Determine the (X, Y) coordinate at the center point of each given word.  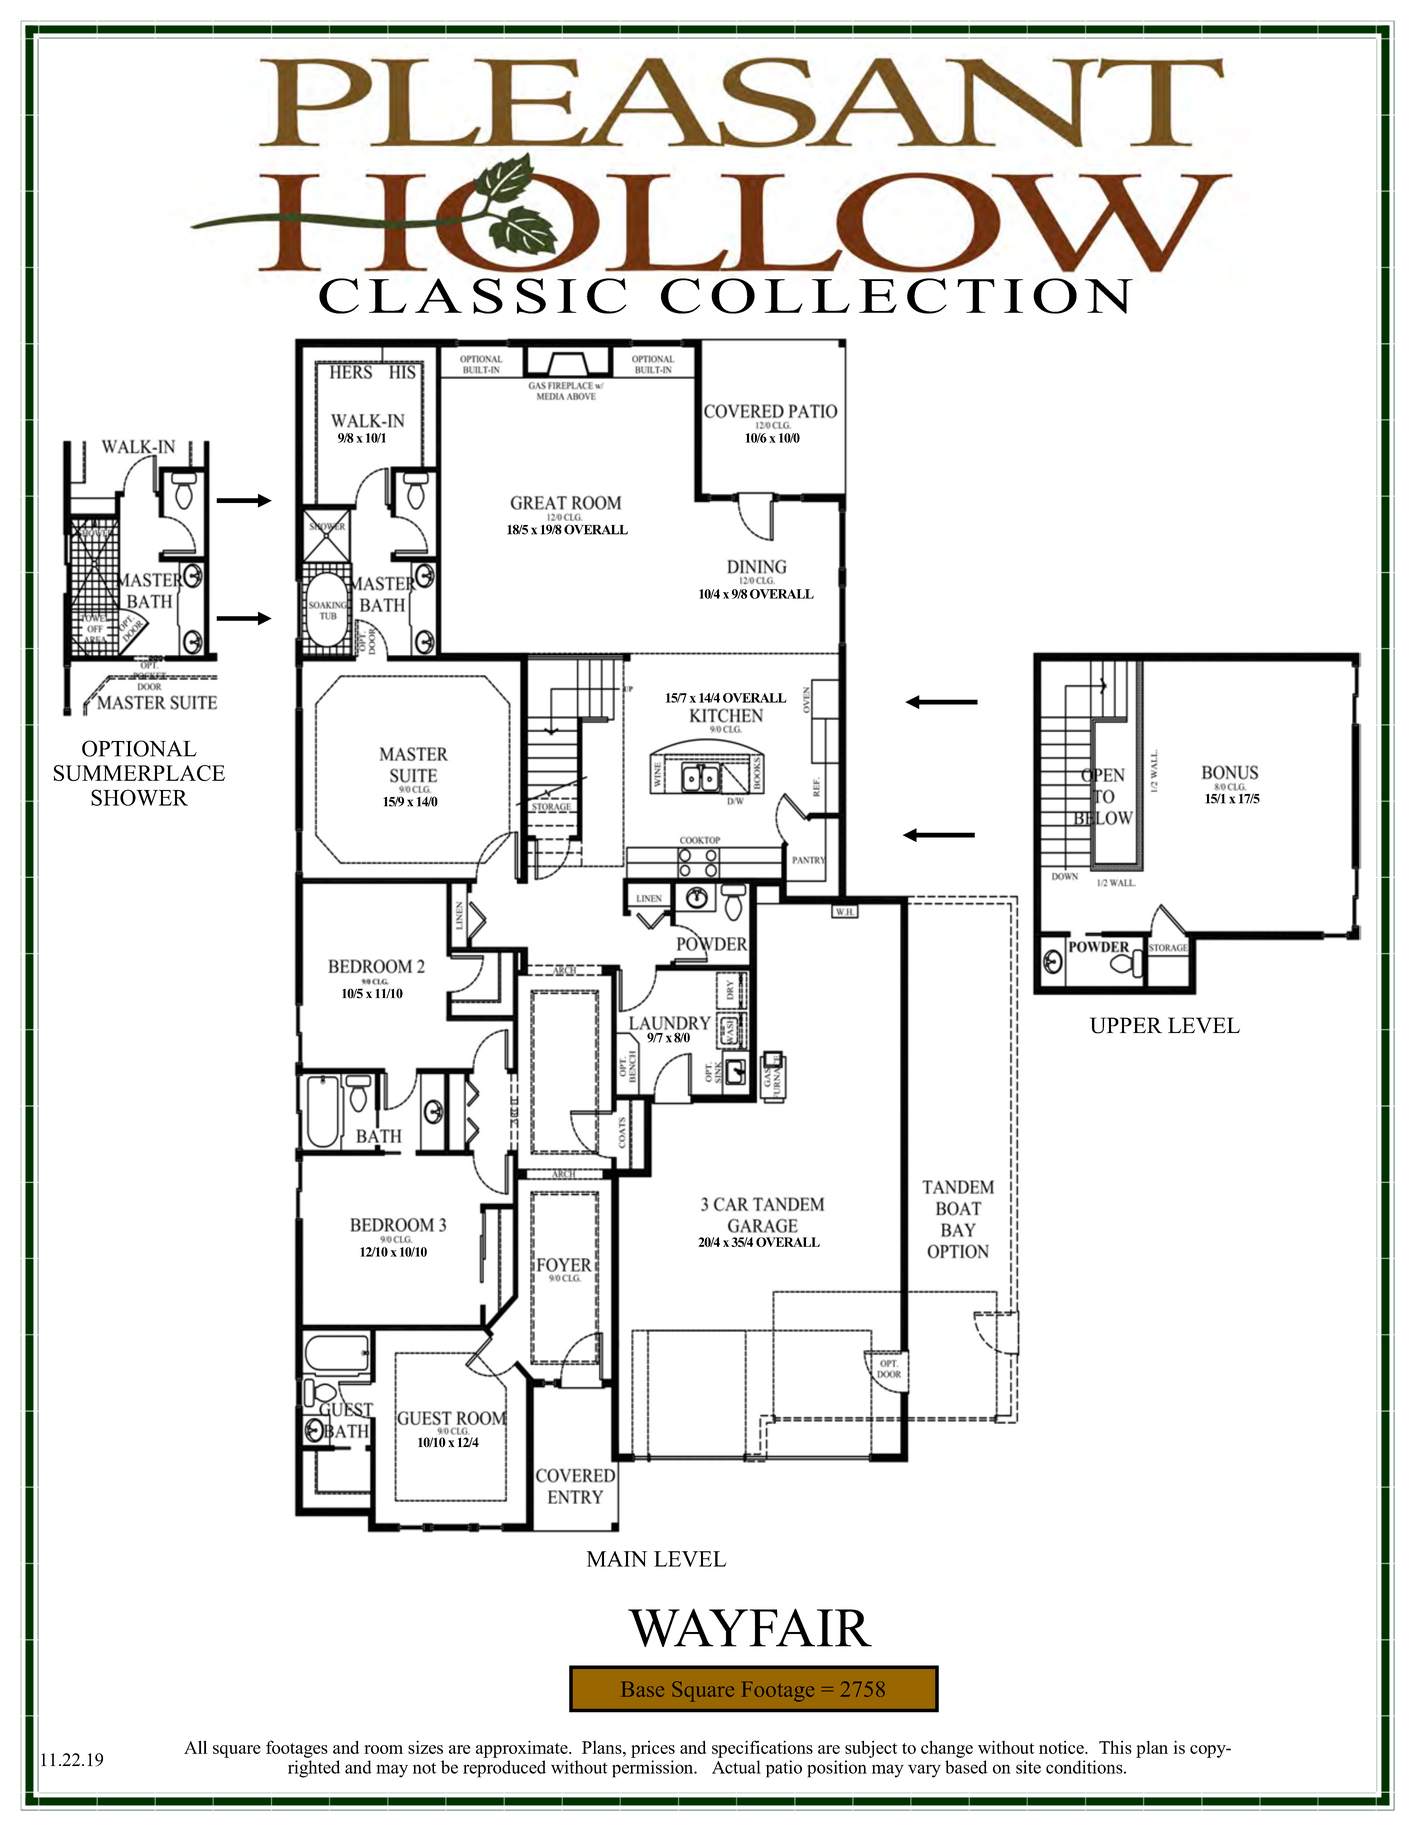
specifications (762, 1749)
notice (1062, 1747)
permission (653, 1769)
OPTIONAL (139, 748)
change (947, 1749)
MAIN (617, 1559)
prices (653, 1749)
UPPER (1126, 1025)
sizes (425, 1747)
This (1115, 1747)
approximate (523, 1749)
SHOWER (139, 797)
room (383, 1749)
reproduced (504, 1769)
